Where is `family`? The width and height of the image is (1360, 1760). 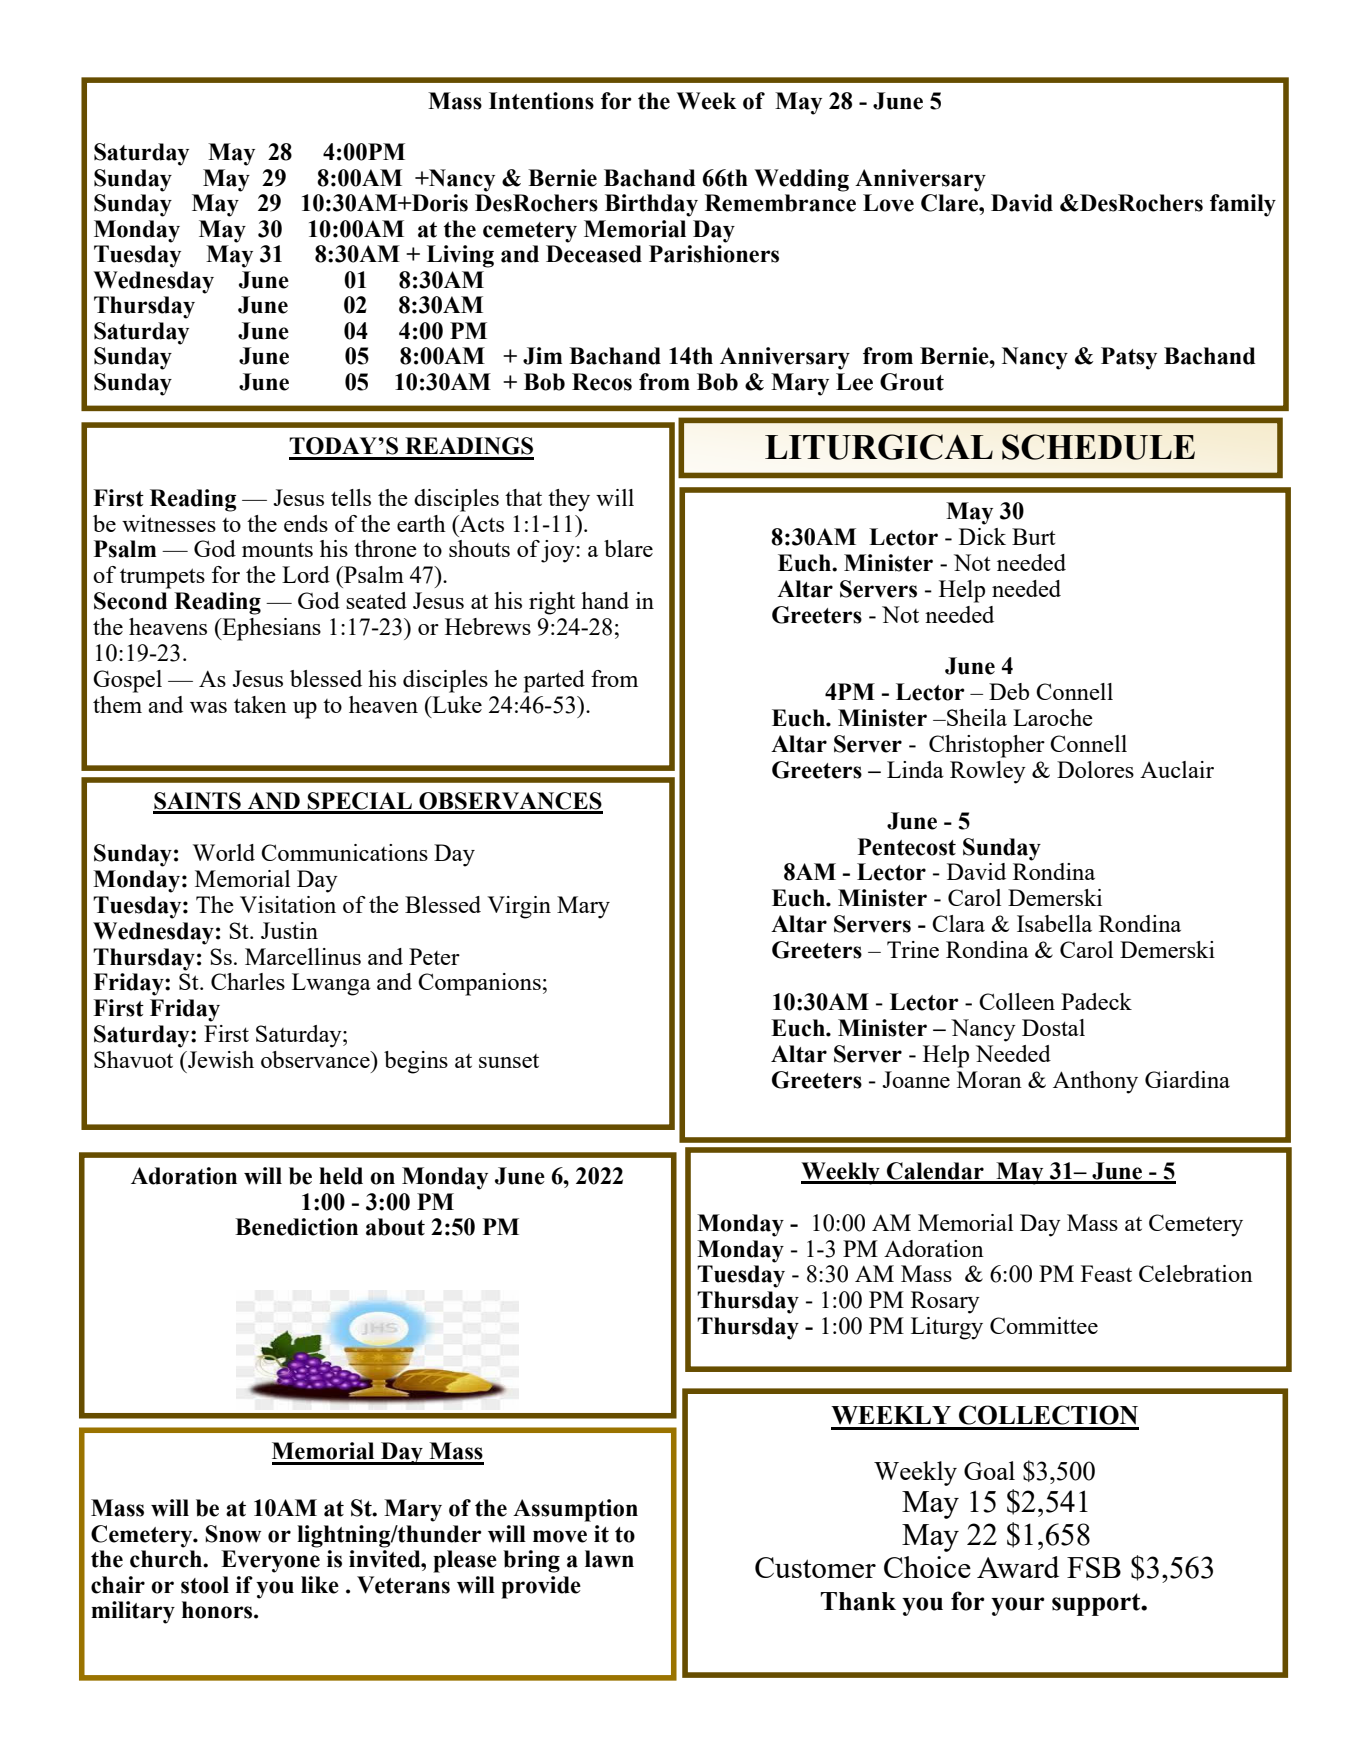 family is located at coordinates (1243, 205).
